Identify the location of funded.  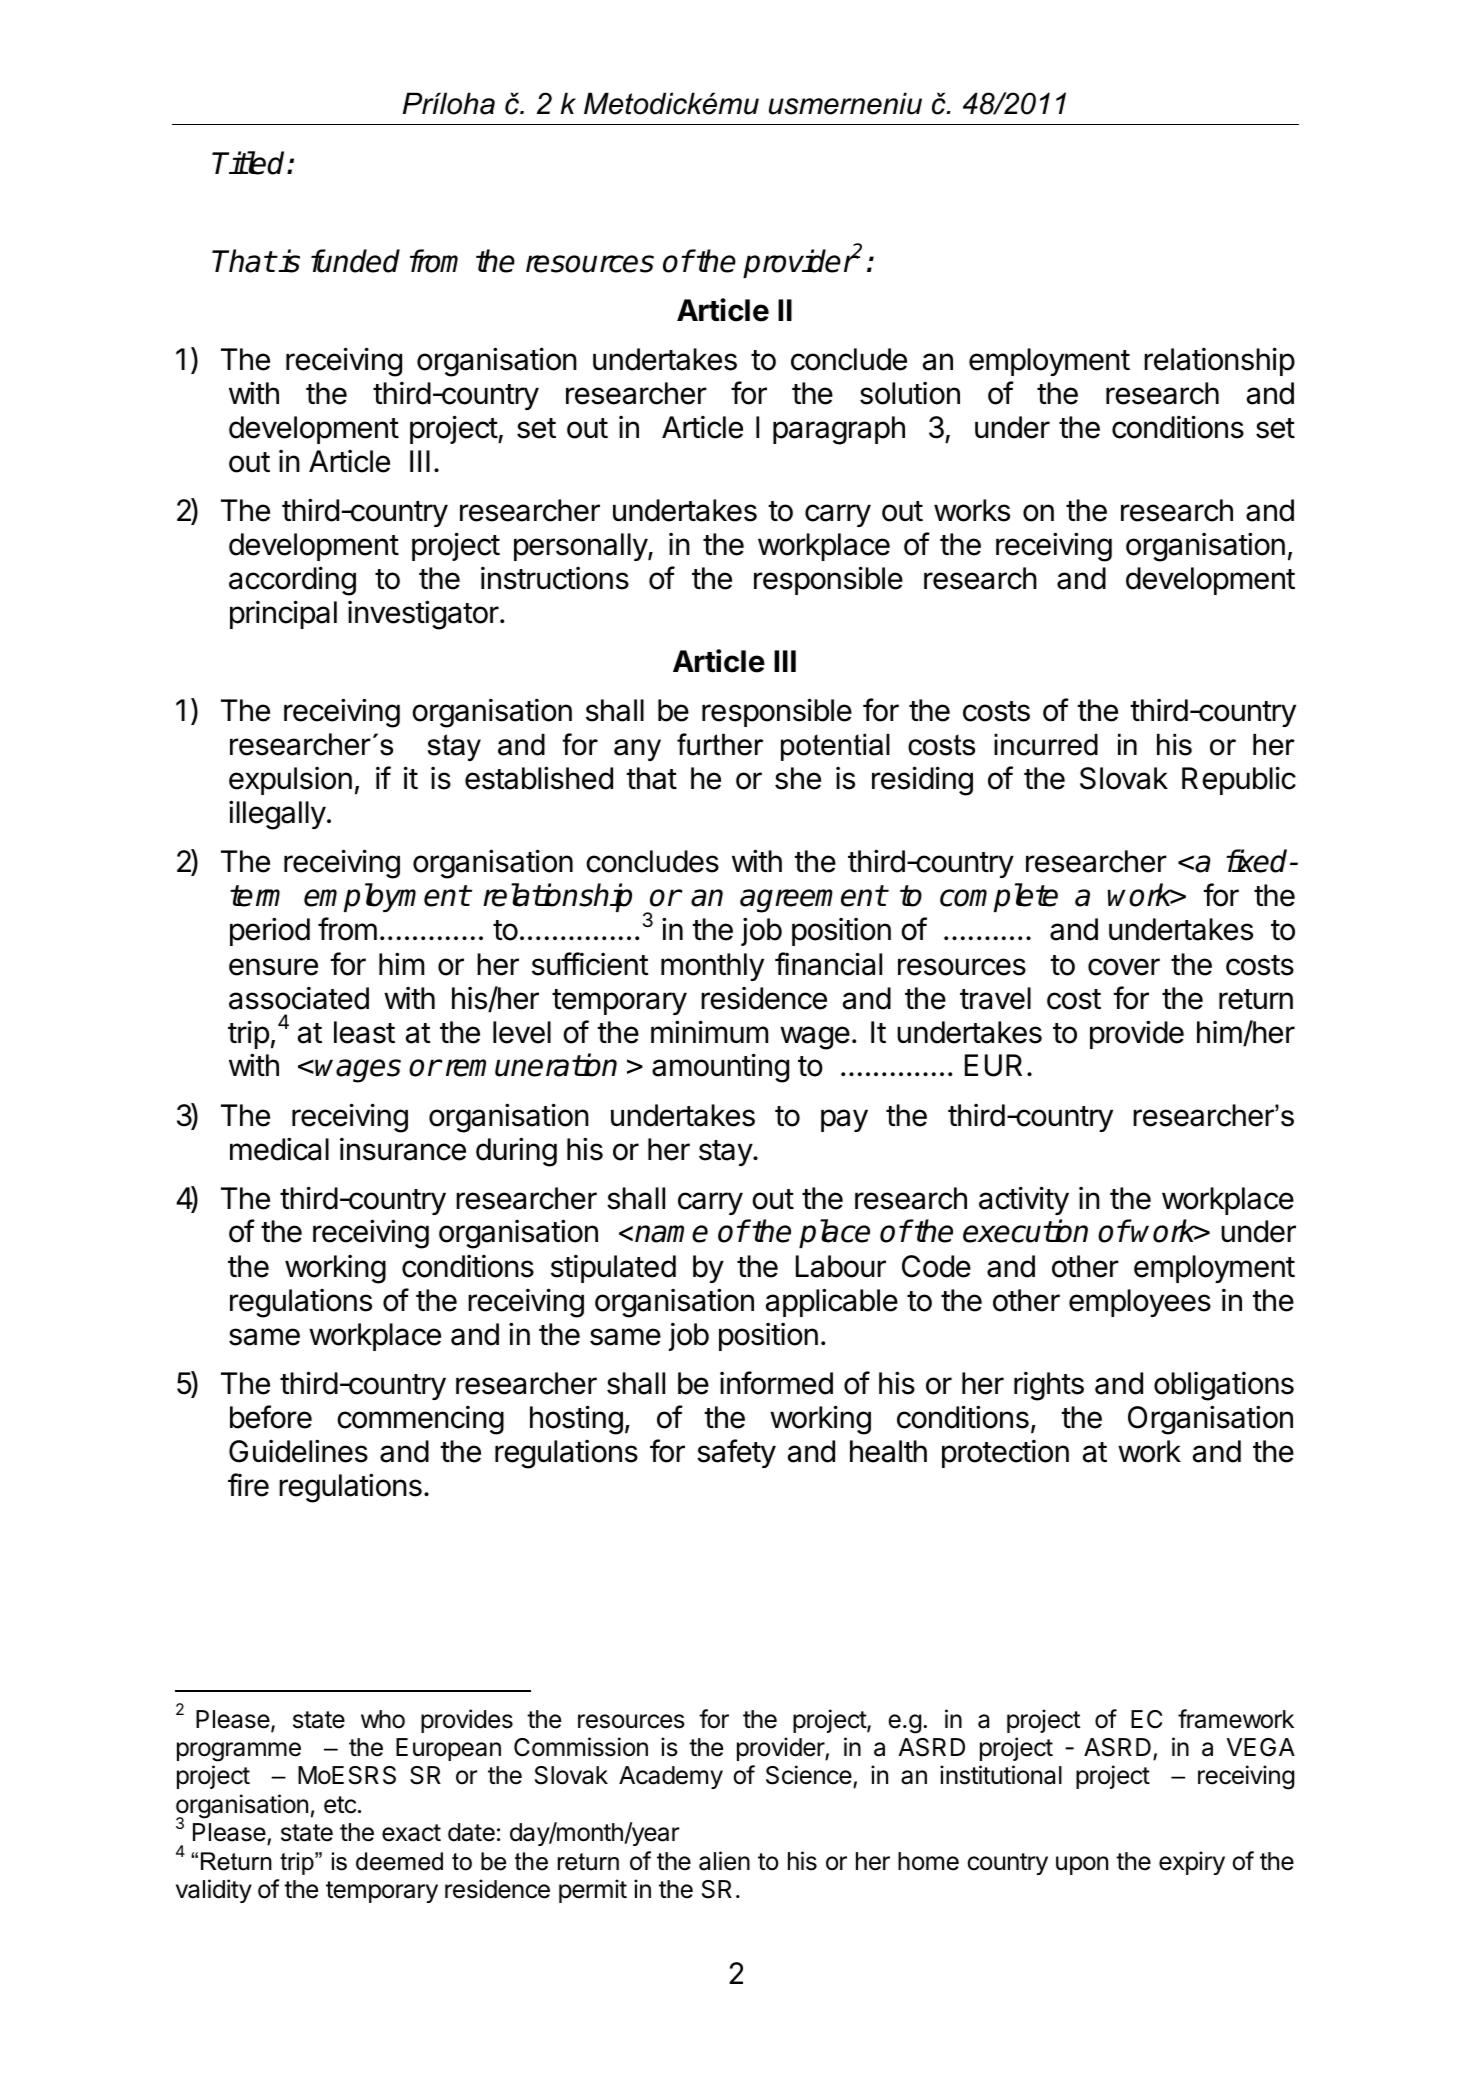
(355, 261).
